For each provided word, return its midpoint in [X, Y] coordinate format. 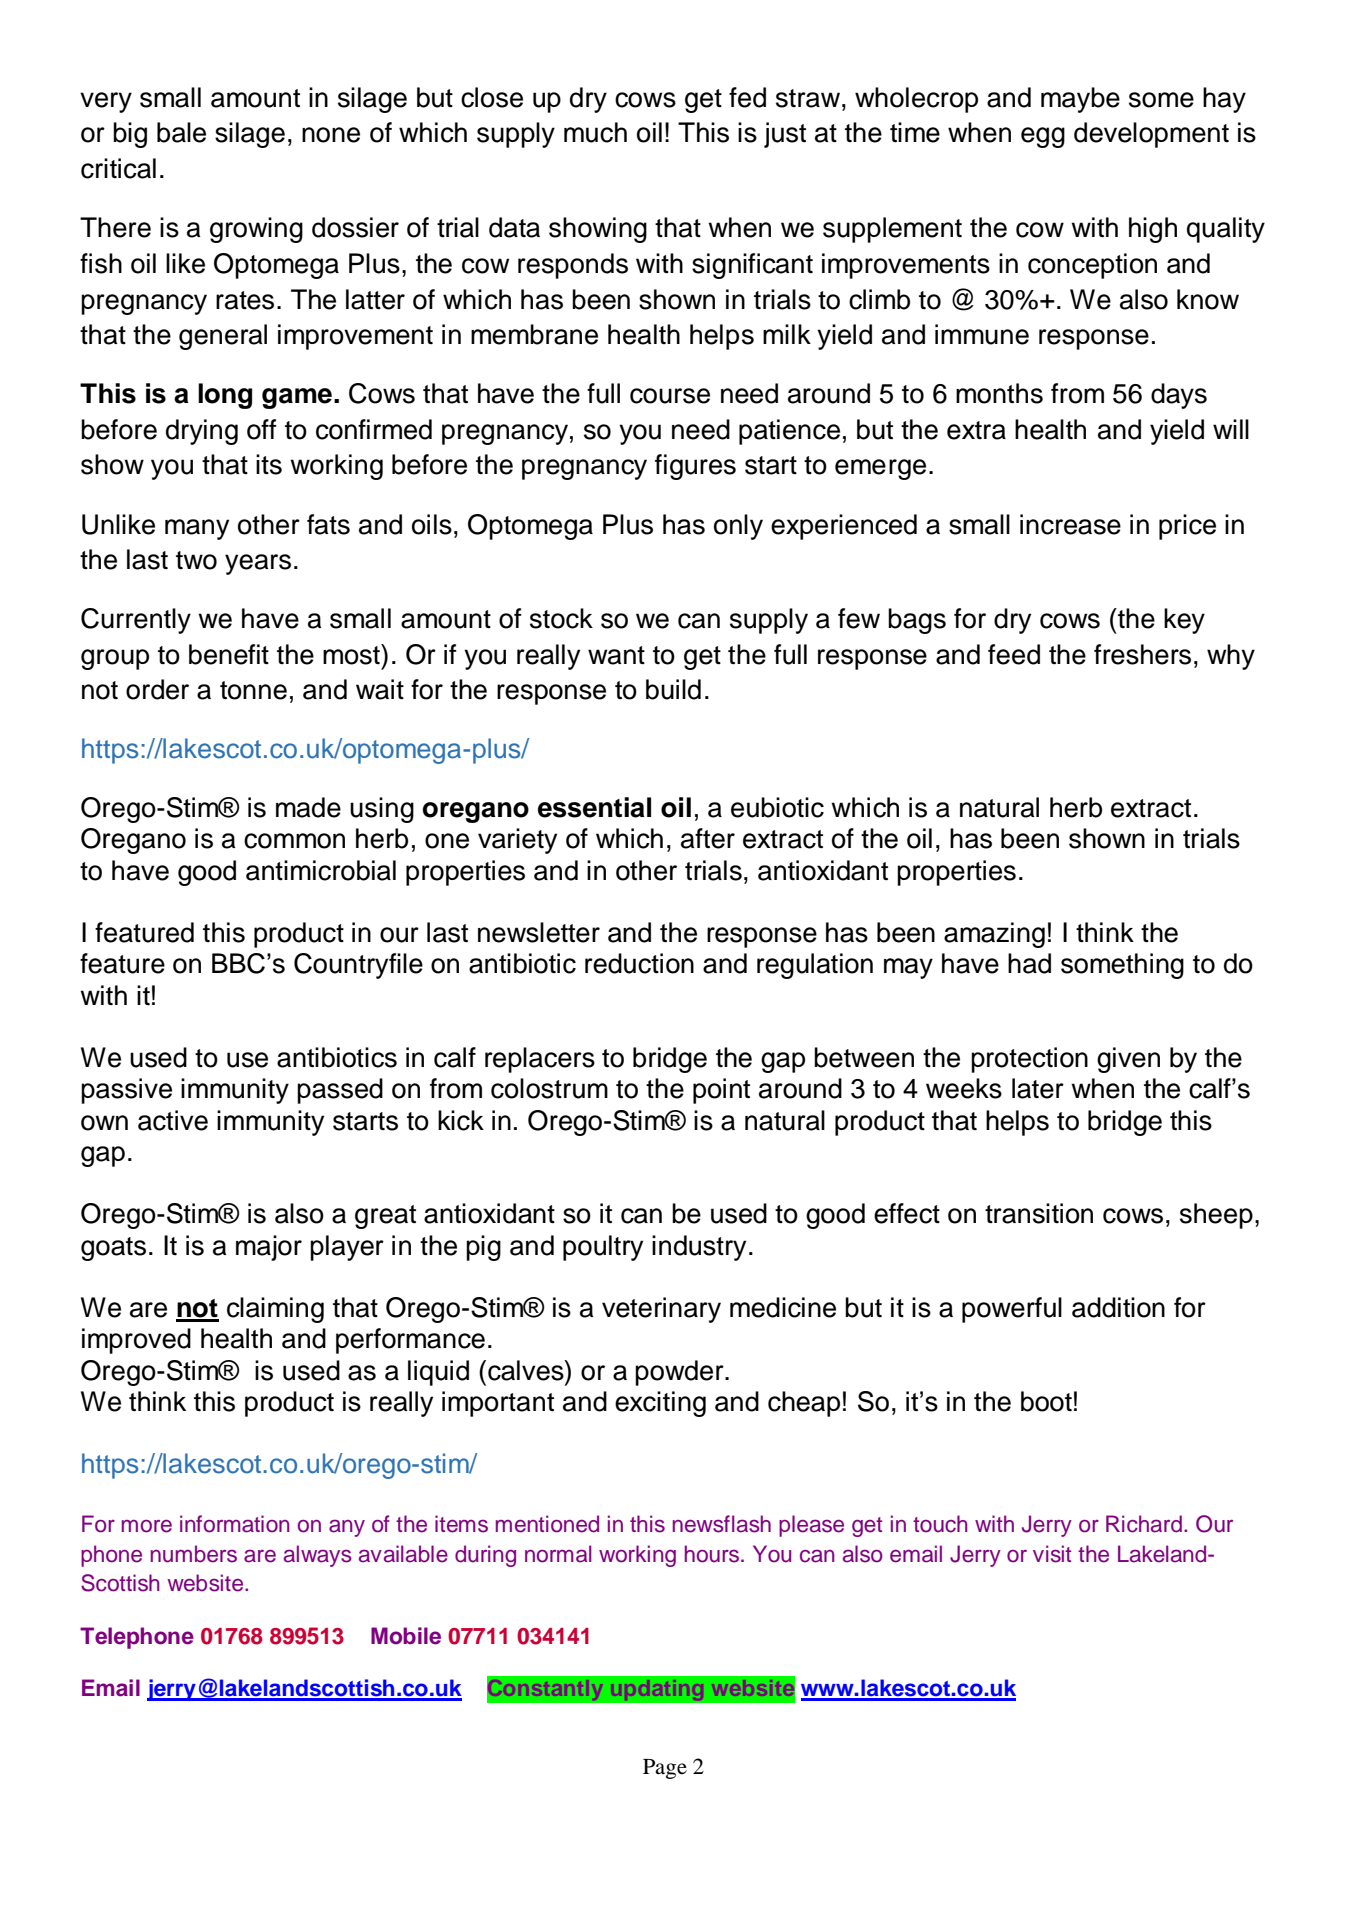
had [1029, 963]
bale [181, 132]
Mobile [406, 1636]
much [595, 132]
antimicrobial [321, 870]
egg [1043, 137]
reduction [639, 963]
